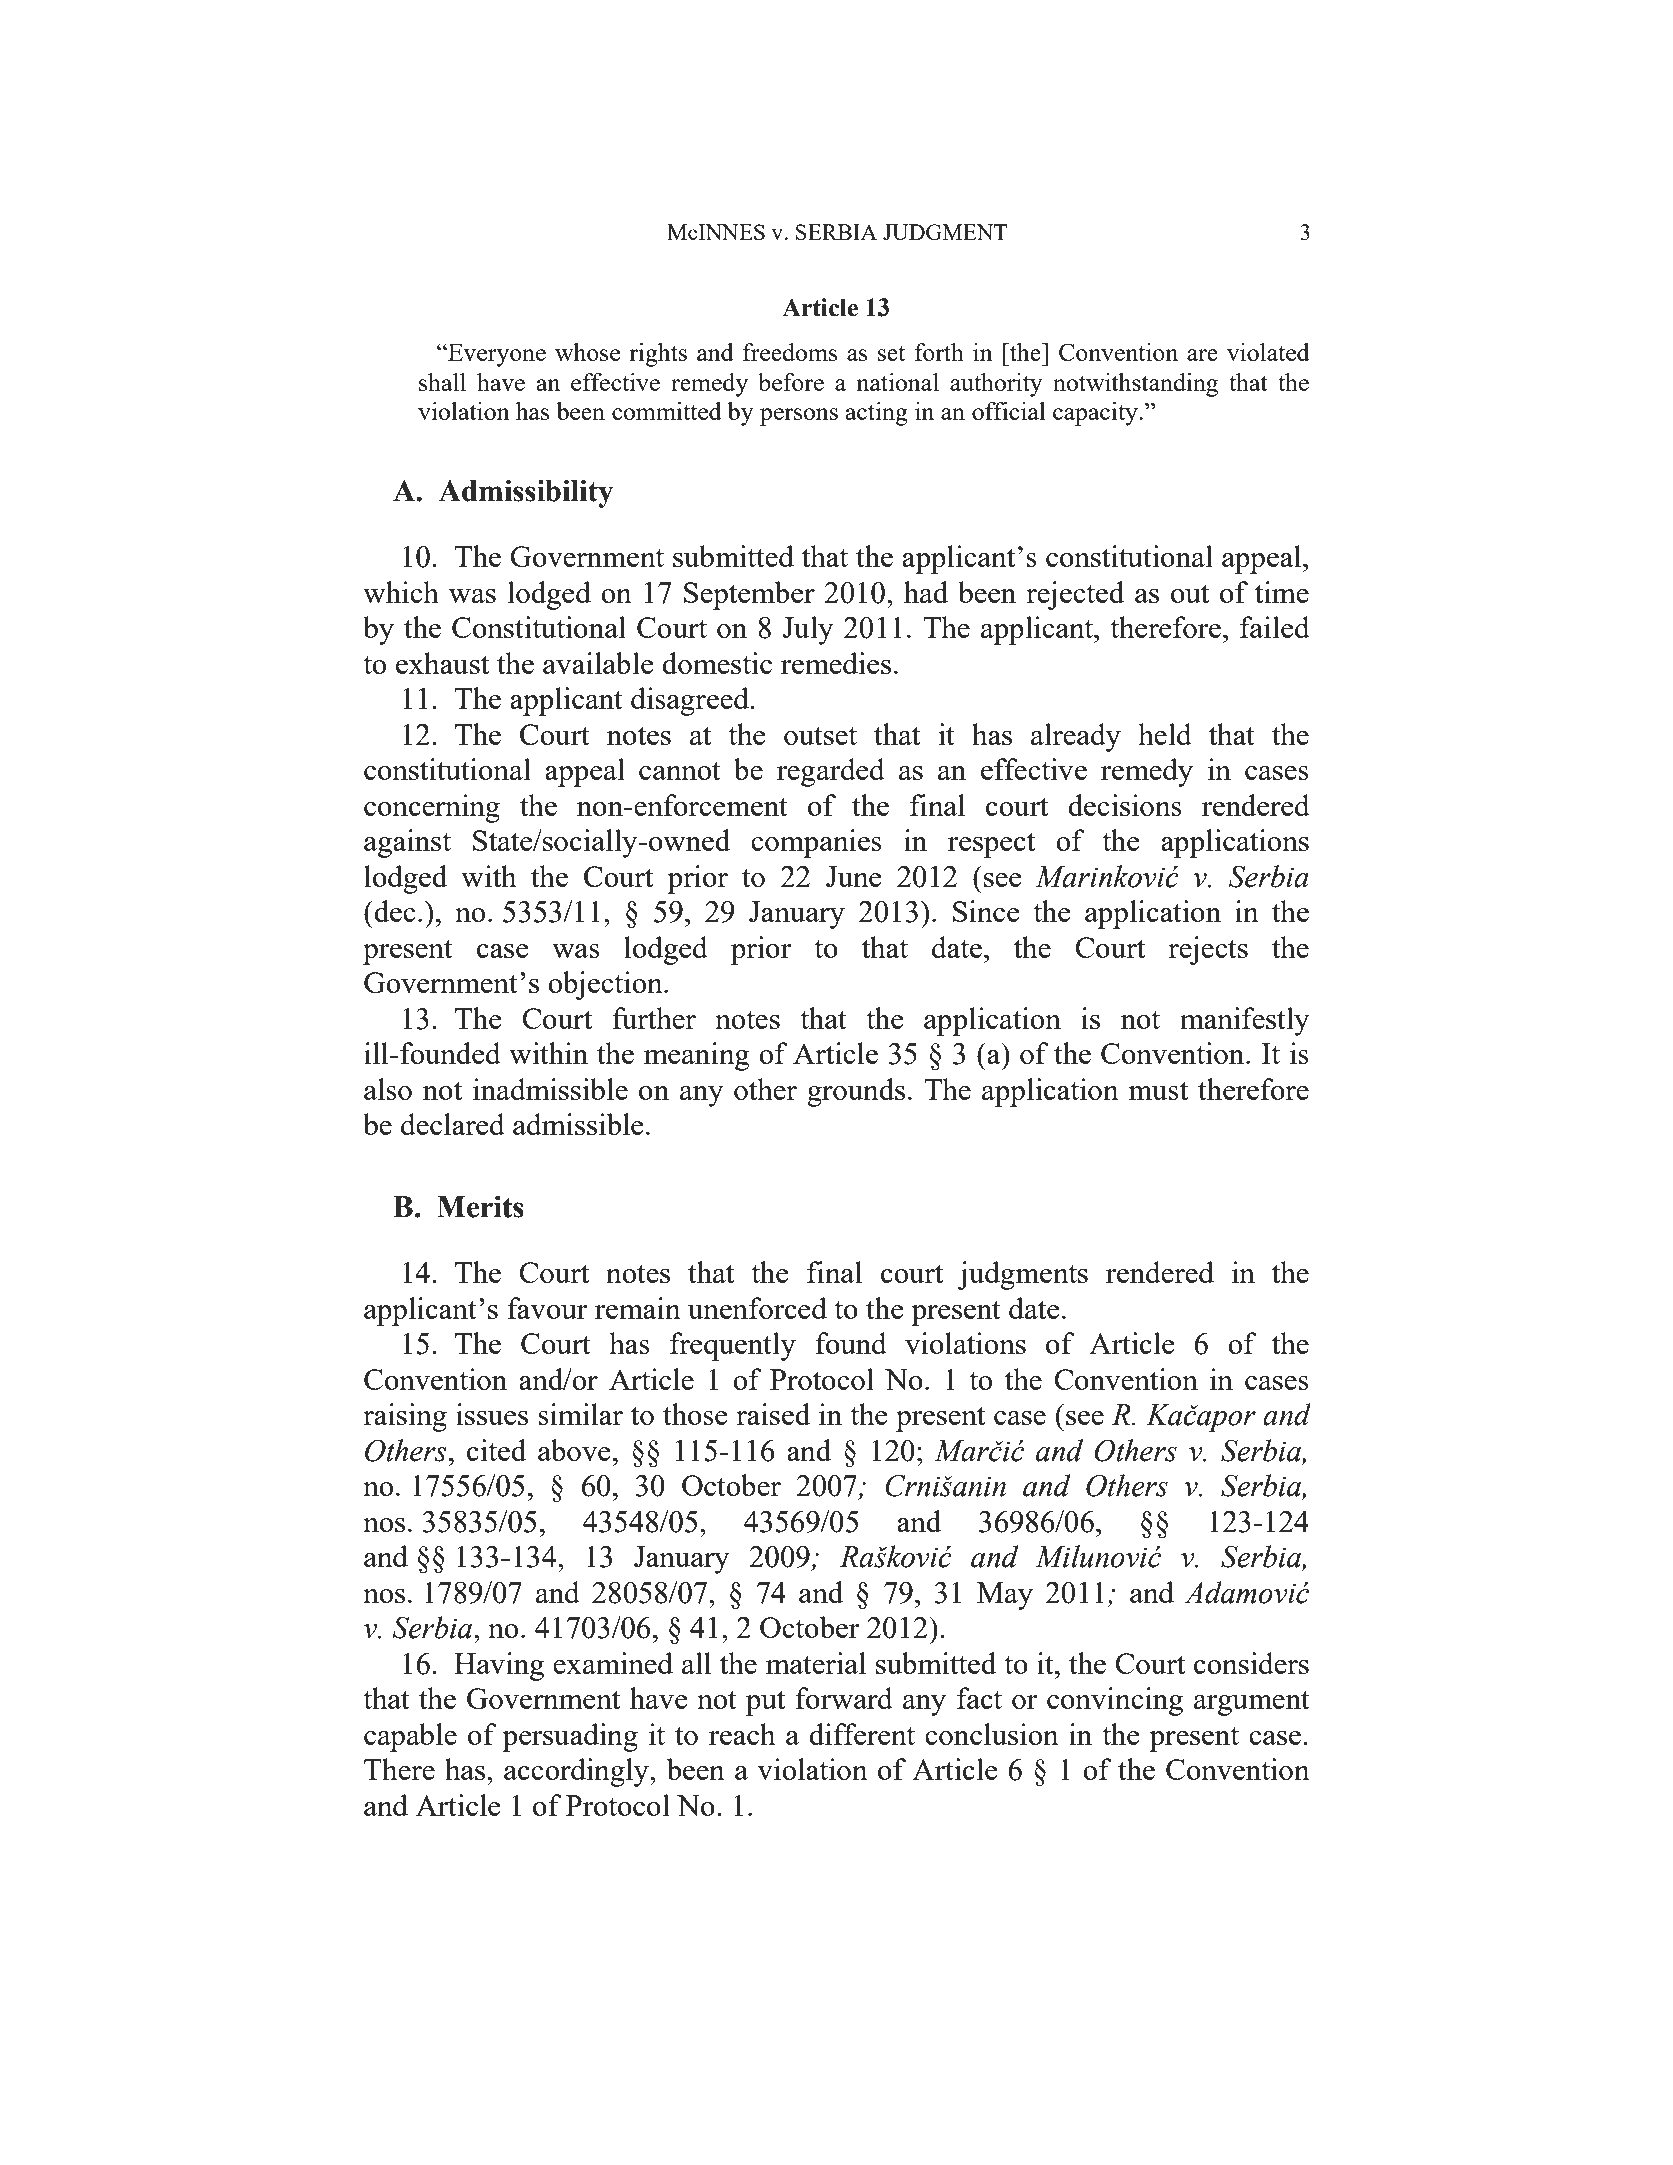 This screenshot has width=1673, height=2165. Describe the element at coordinates (1158, 1091) in the screenshot. I see `must` at that location.
